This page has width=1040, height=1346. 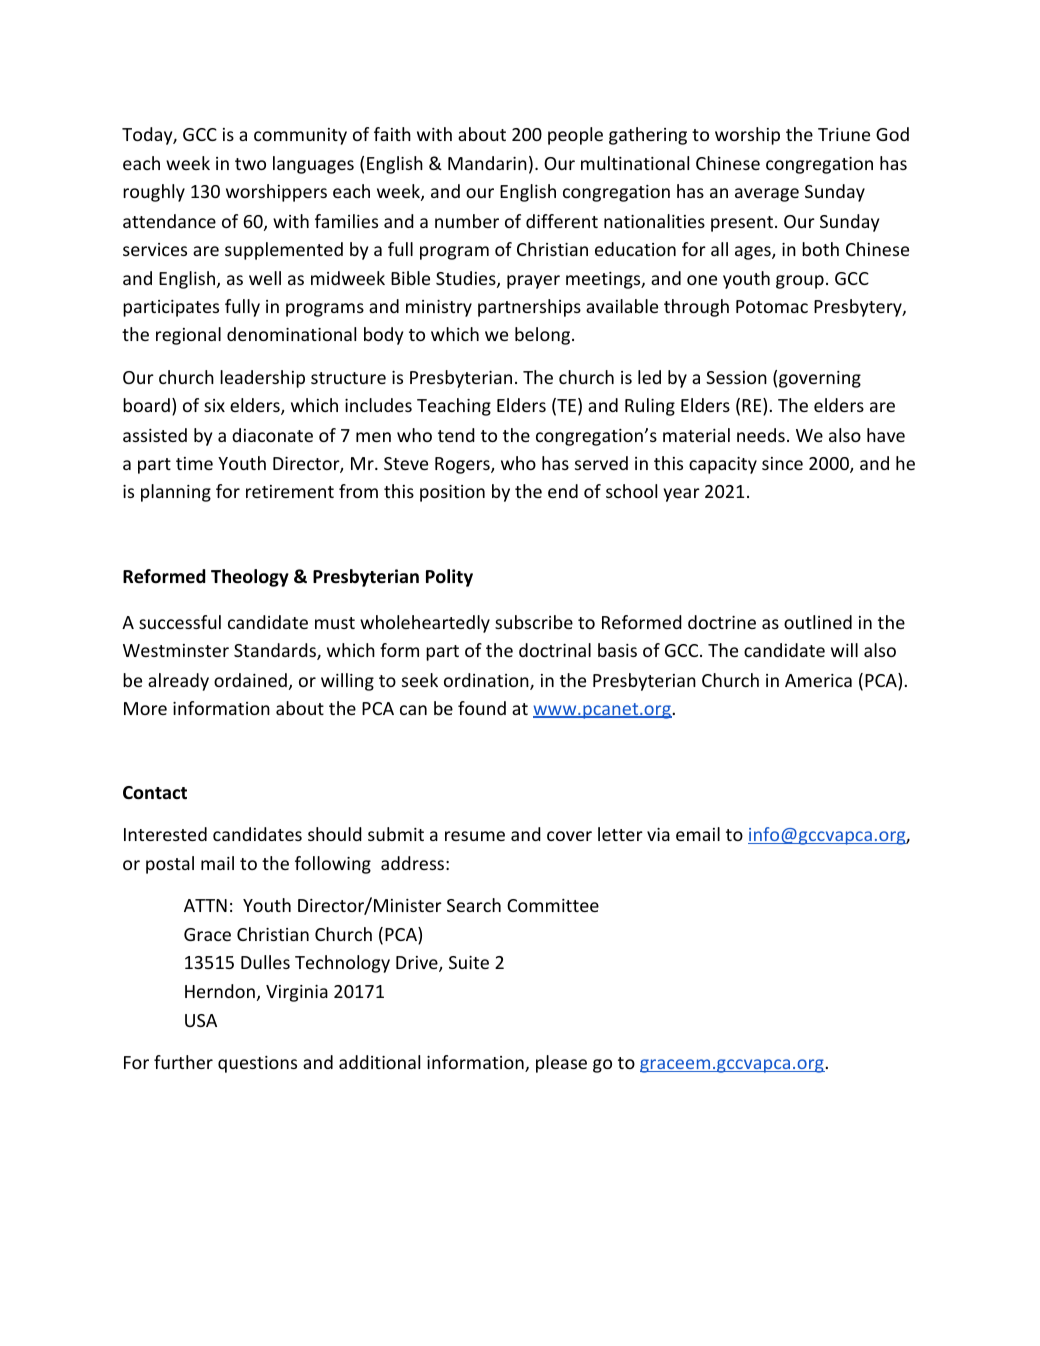 I want to click on Mandarin, so click(x=487, y=163).
